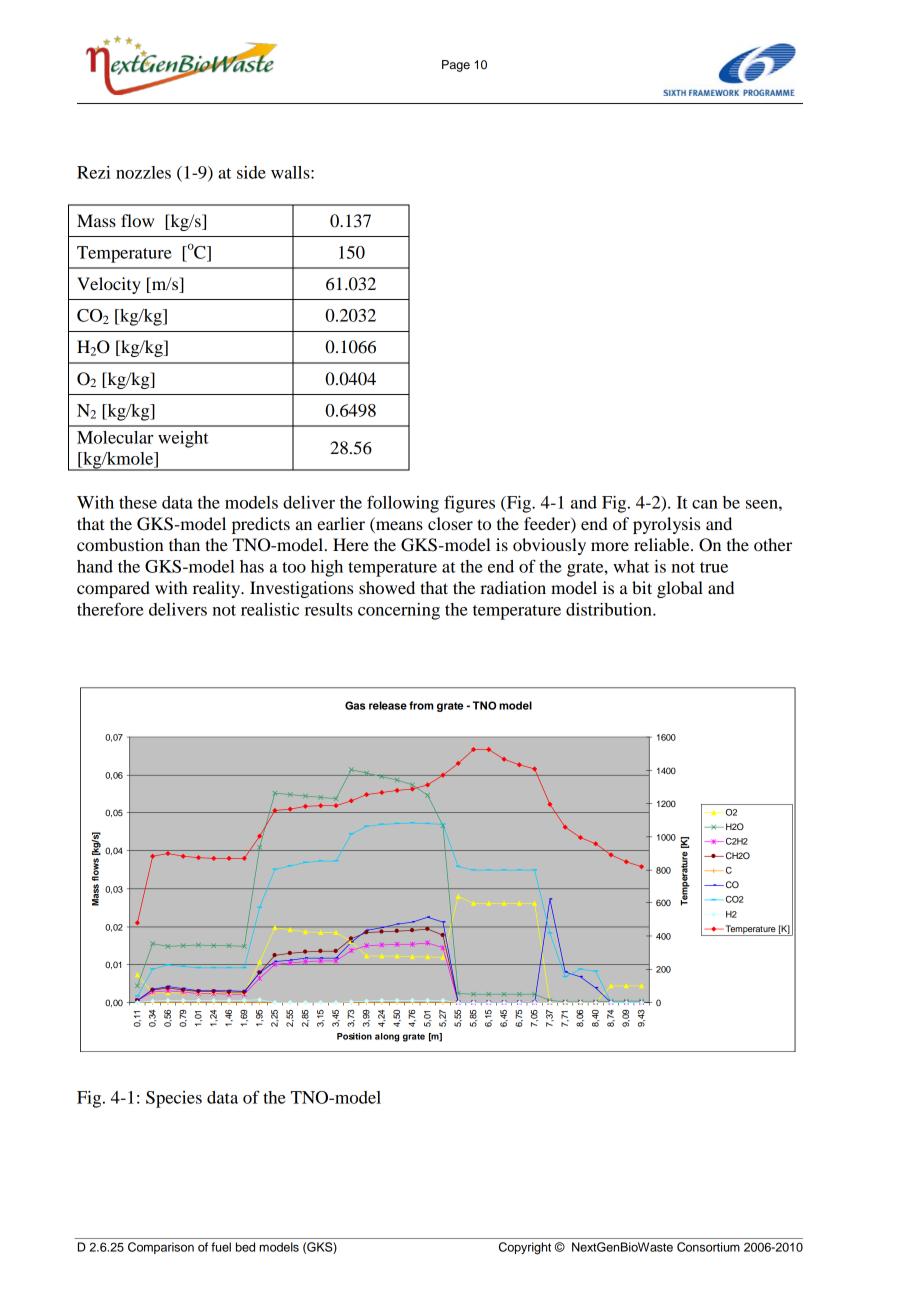  What do you see at coordinates (355, 705) in the page?
I see `Gas` at bounding box center [355, 705].
